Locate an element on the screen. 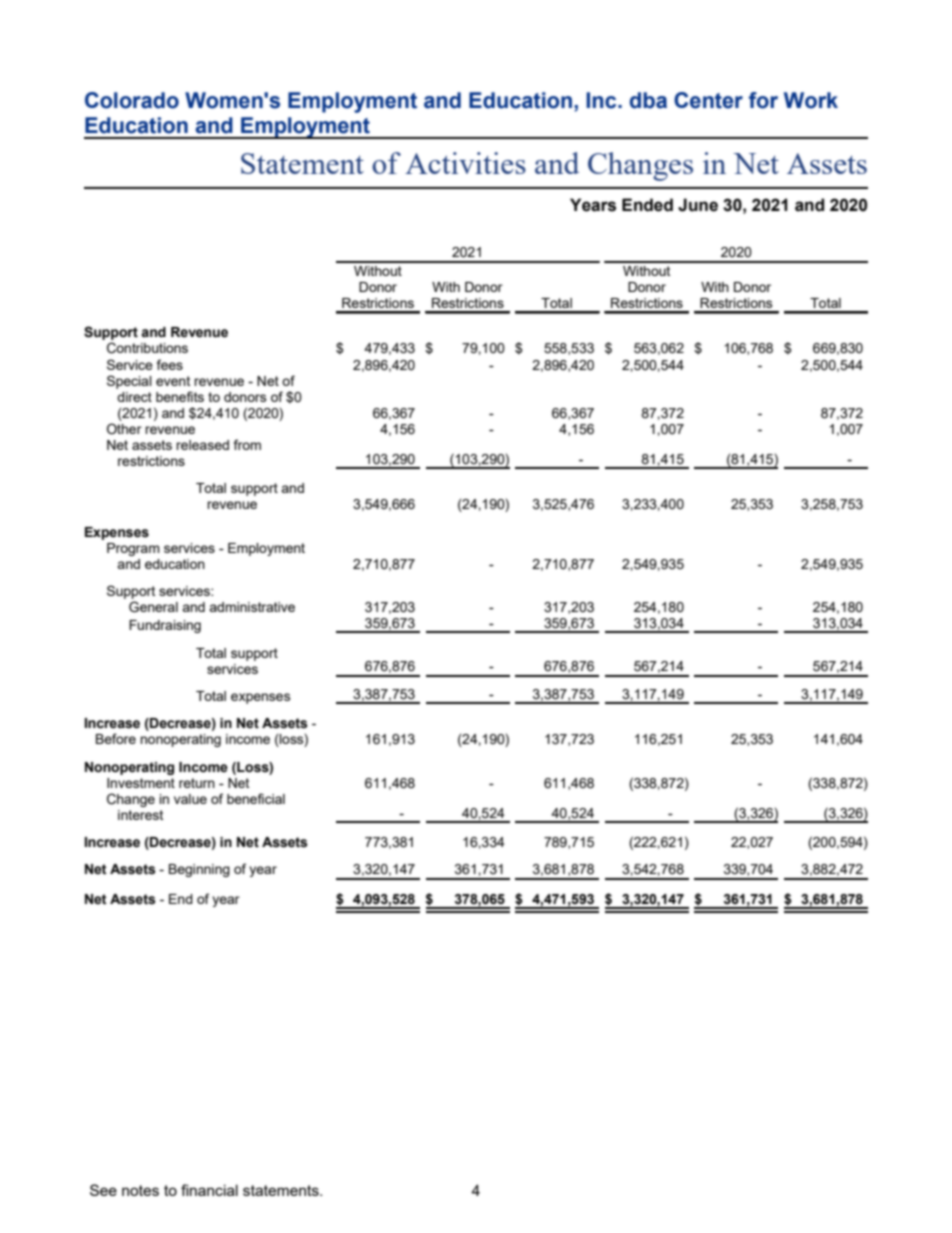  Center is located at coordinates (708, 100).
